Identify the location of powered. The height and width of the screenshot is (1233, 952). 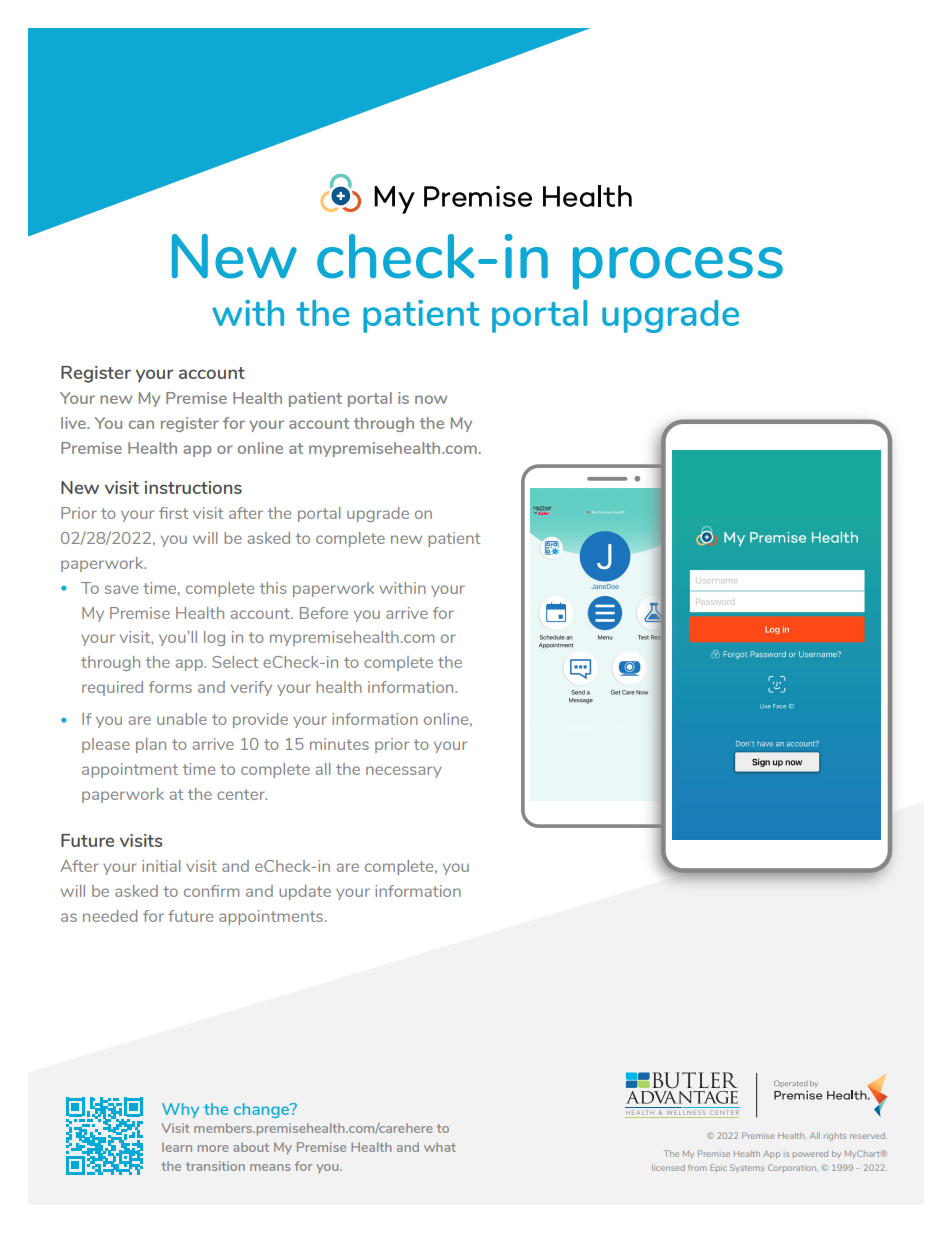
(810, 1154).
